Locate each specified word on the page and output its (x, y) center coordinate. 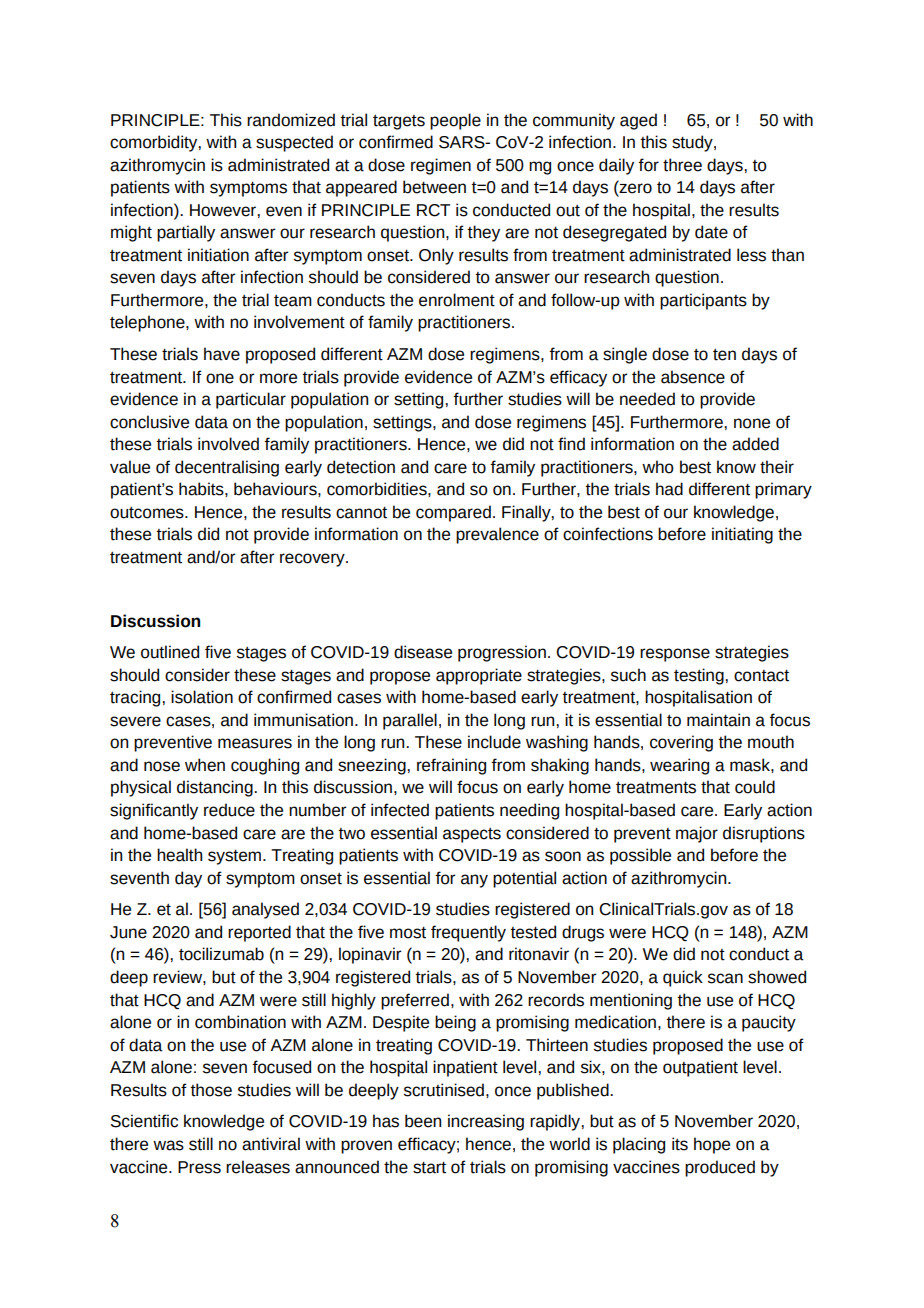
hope (712, 1145)
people (455, 121)
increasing (486, 1122)
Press (199, 1167)
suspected (294, 143)
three (682, 165)
